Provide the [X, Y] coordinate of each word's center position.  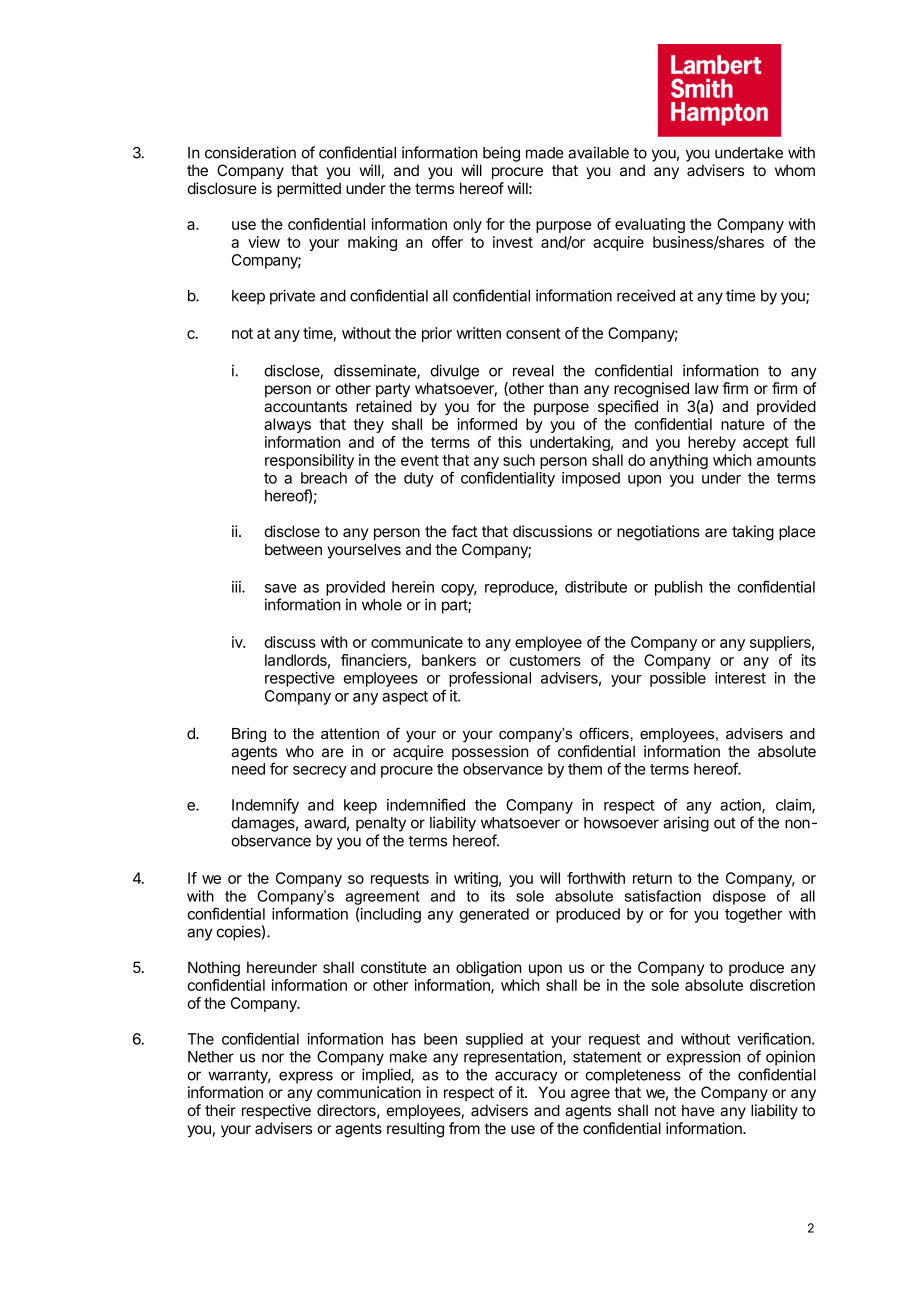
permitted [309, 189]
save [281, 588]
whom [795, 170]
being [501, 154]
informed [487, 424]
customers [545, 660]
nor [273, 1058]
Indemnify [265, 806]
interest [740, 678]
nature [743, 424]
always [287, 425]
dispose [739, 897]
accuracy [526, 1077]
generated [494, 915]
